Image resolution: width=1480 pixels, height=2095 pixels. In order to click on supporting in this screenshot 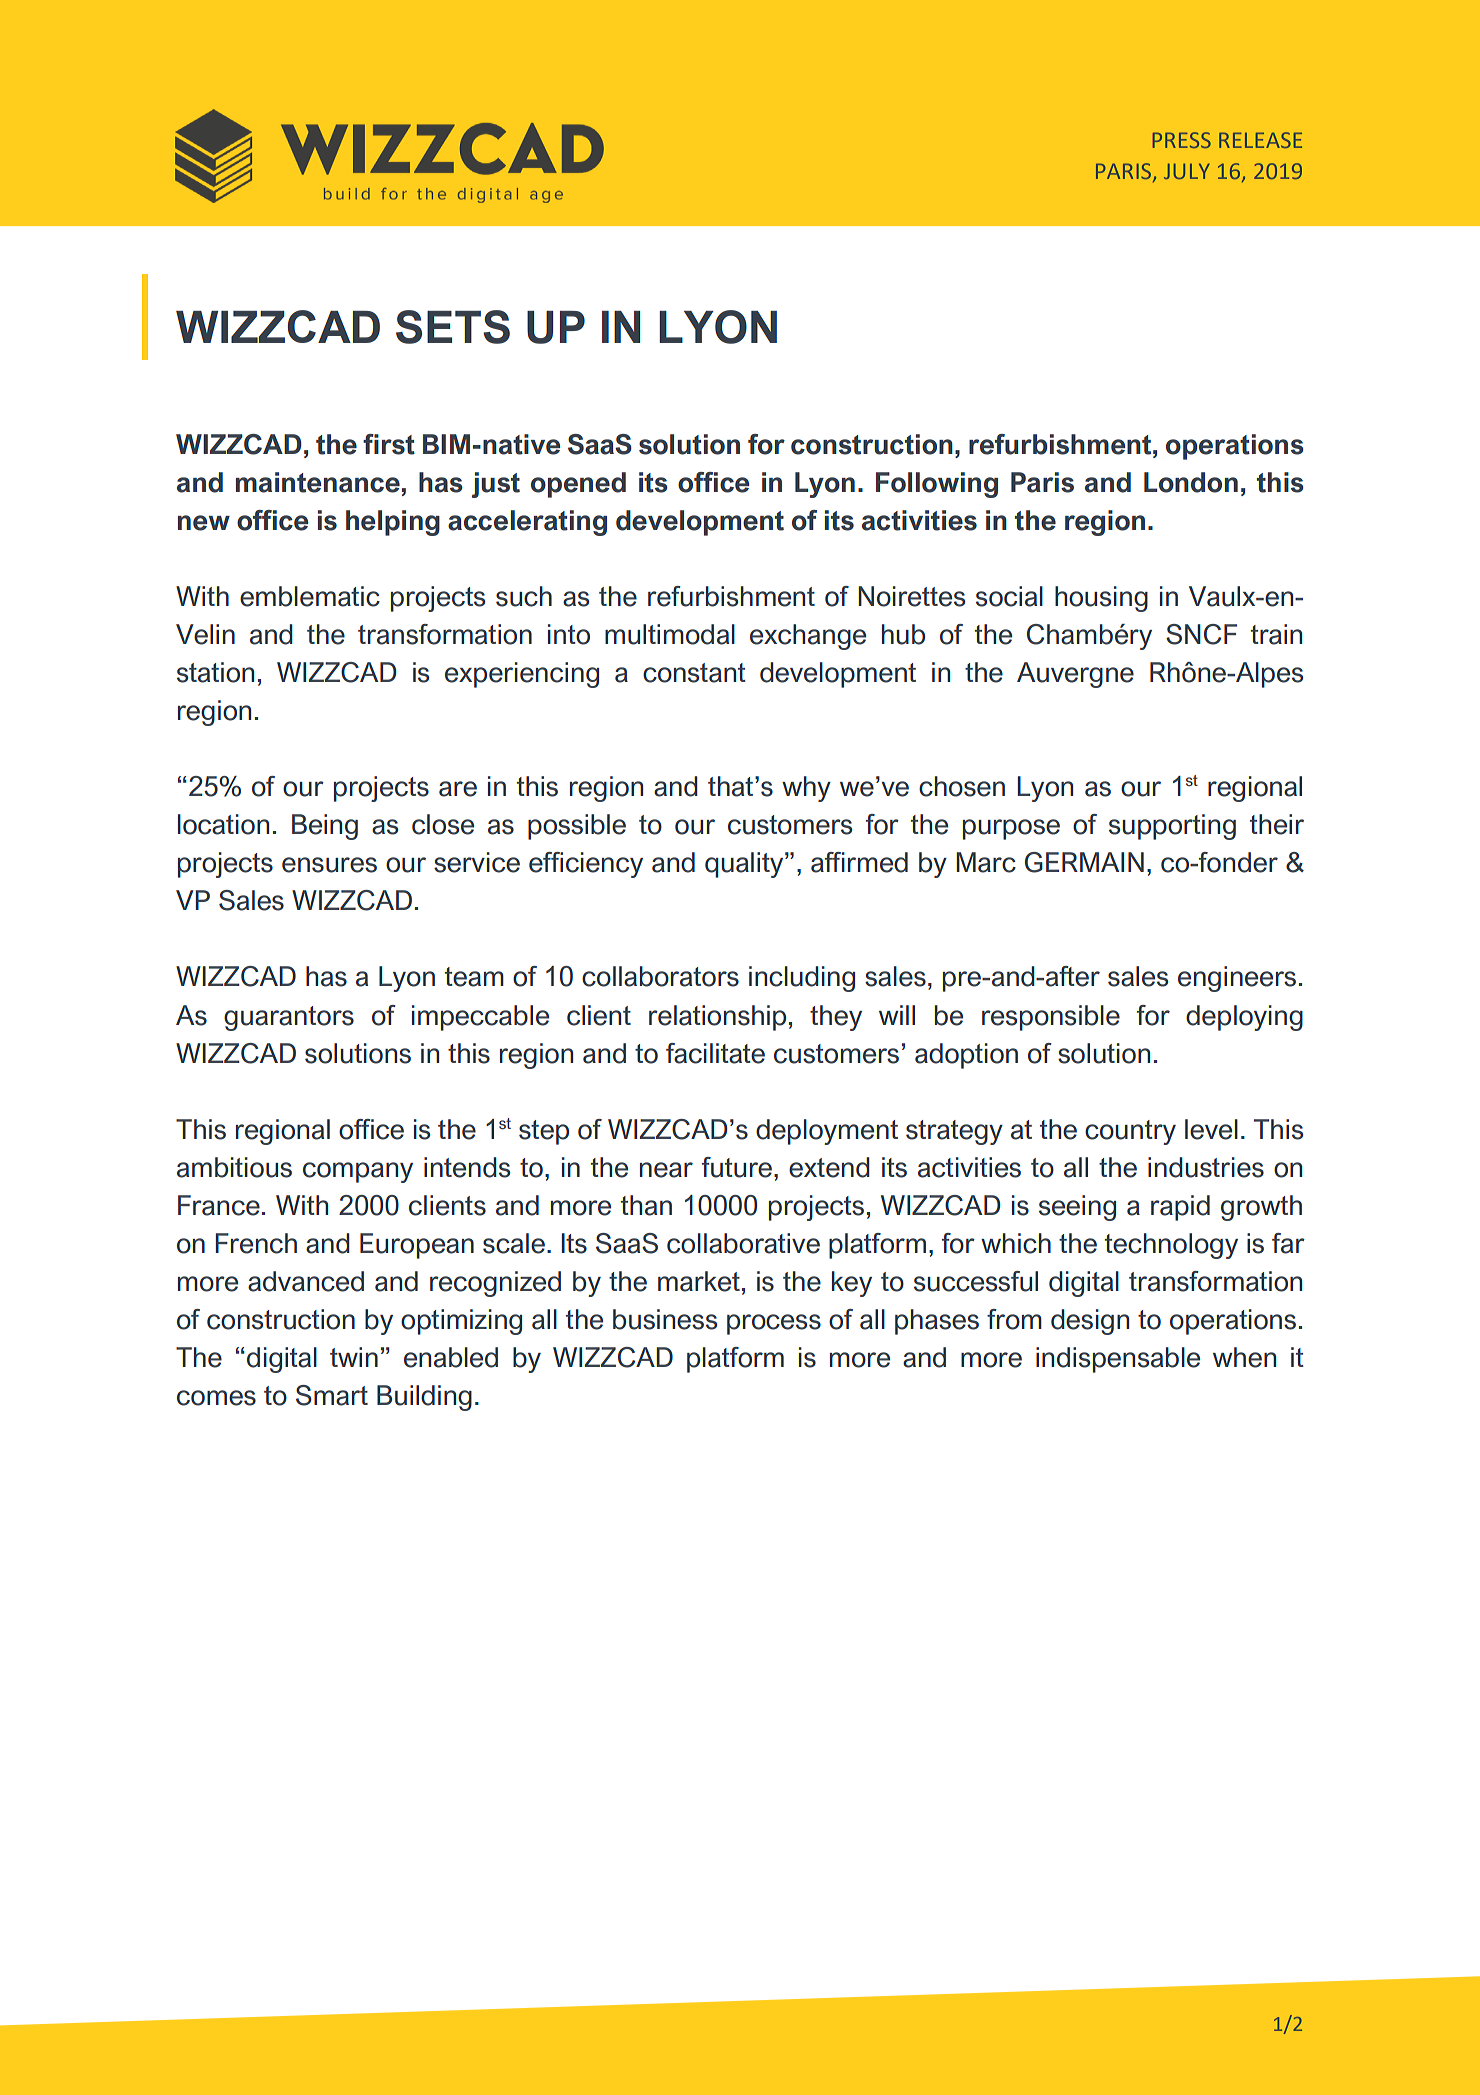, I will do `click(1172, 827)`.
